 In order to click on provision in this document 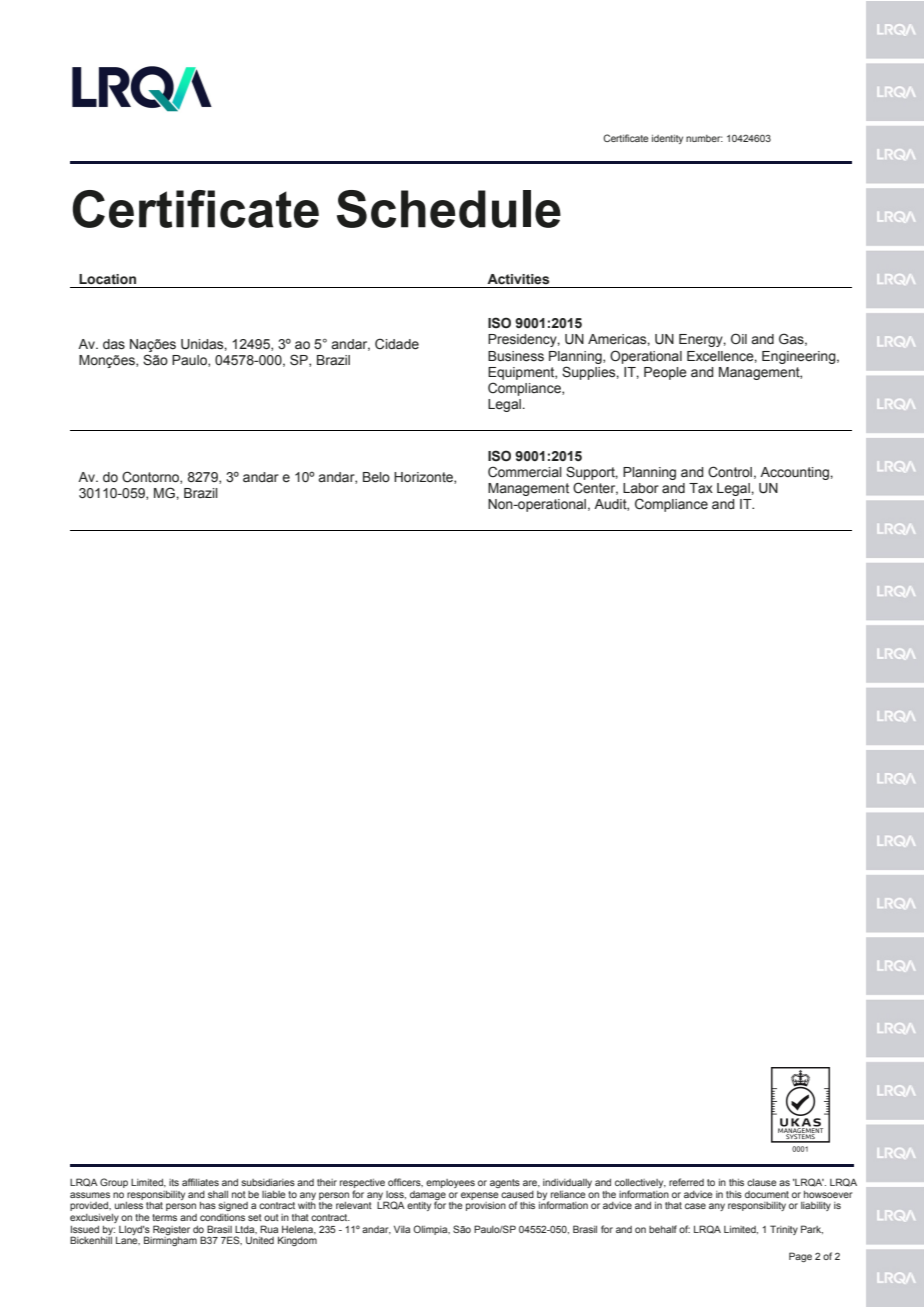, I will do `click(486, 1206)`.
